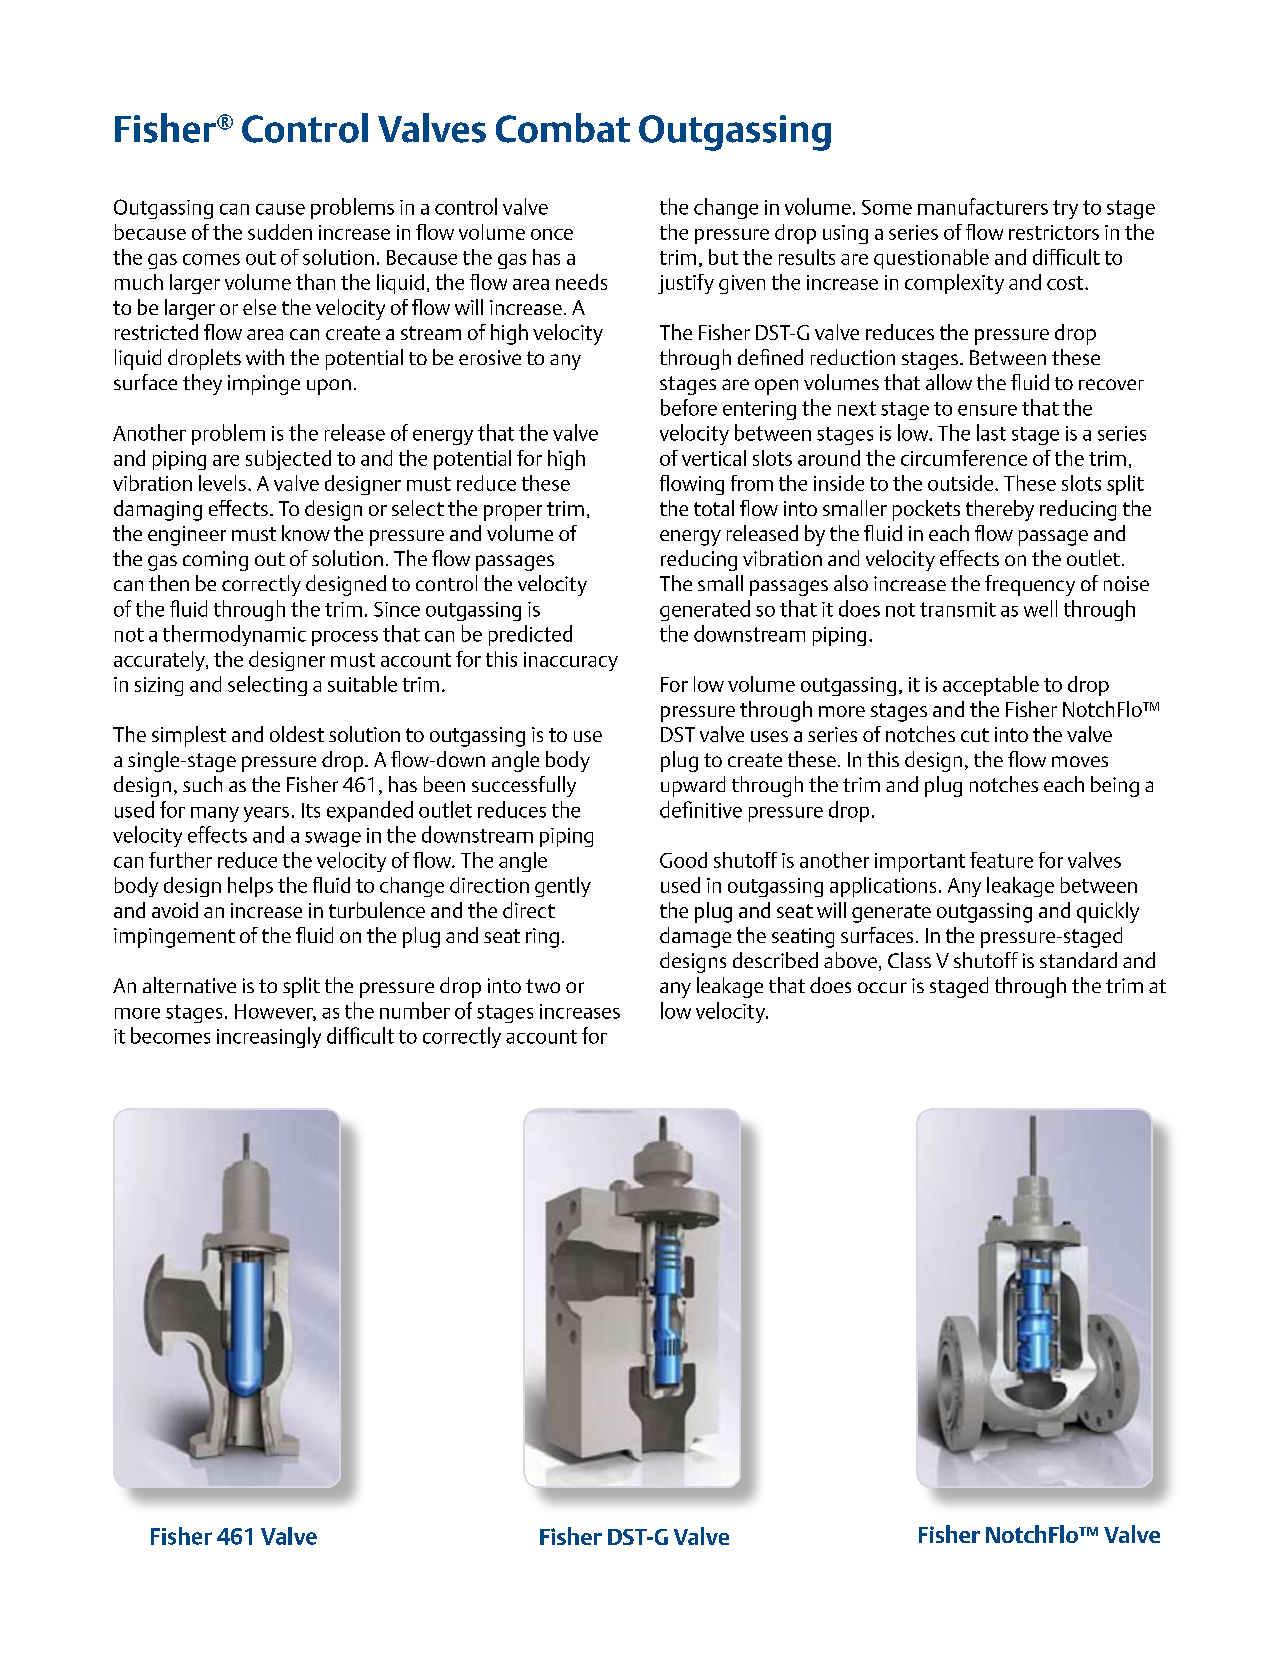 The height and width of the screenshot is (1658, 1281). I want to click on acceptable, so click(991, 686).
